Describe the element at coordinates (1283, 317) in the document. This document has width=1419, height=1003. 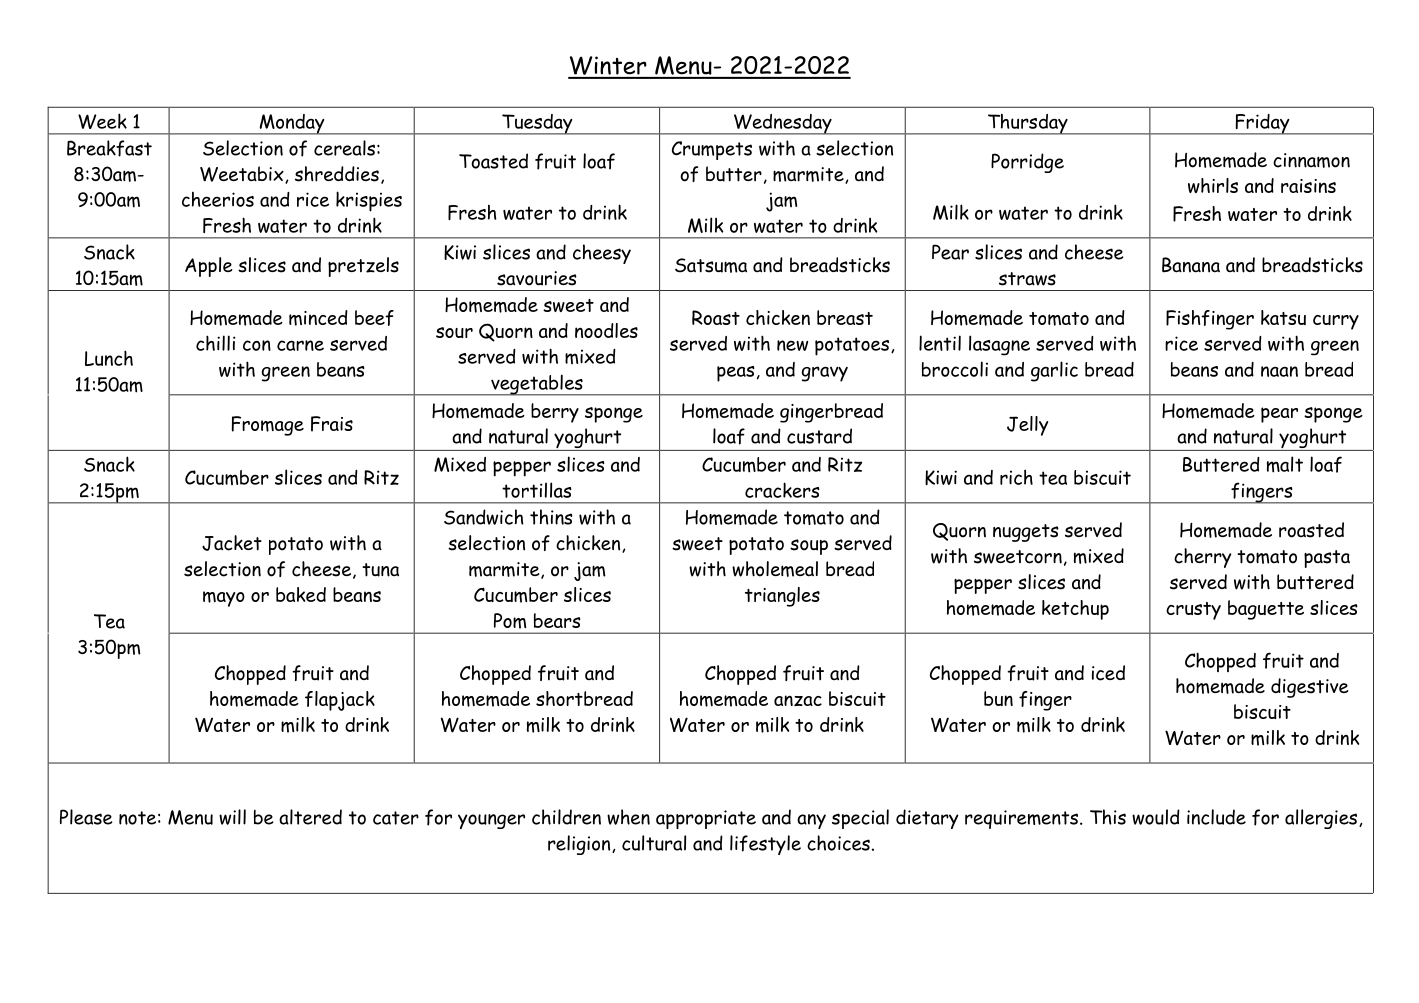
I see `katsu` at that location.
